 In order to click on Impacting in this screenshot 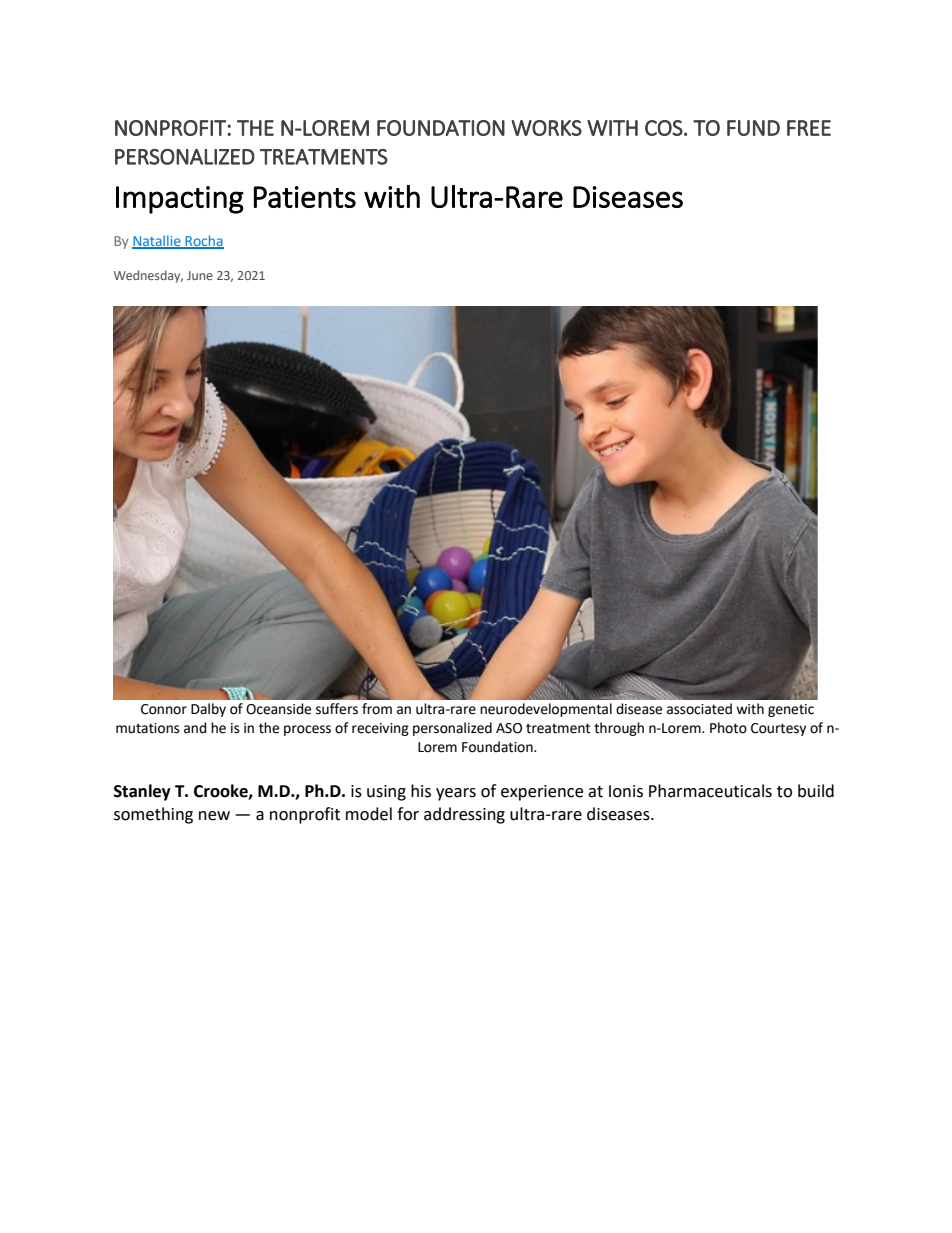, I will do `click(180, 200)`.
